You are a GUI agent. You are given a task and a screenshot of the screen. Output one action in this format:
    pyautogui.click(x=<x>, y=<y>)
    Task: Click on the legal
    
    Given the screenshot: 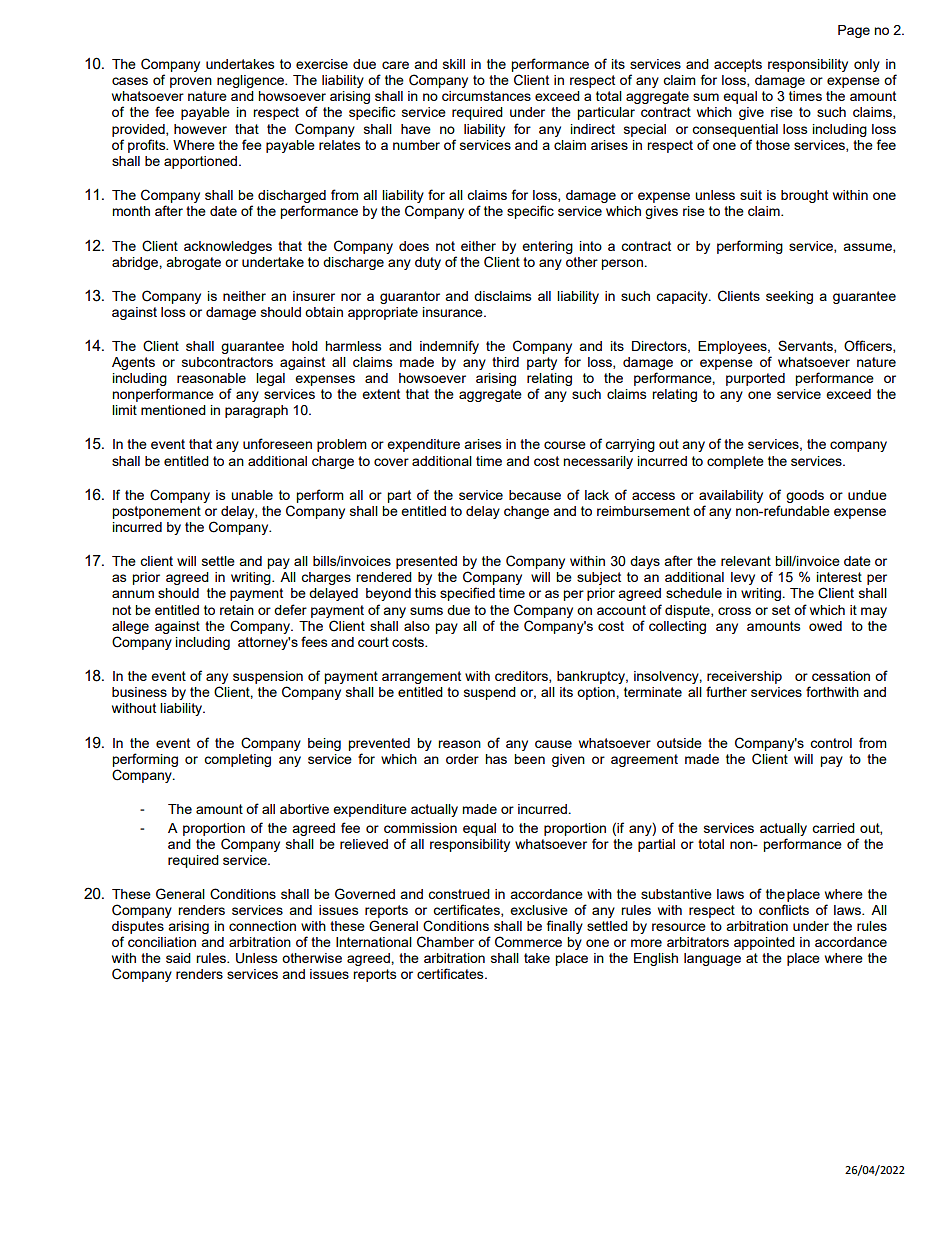 What is the action you would take?
    pyautogui.click(x=270, y=379)
